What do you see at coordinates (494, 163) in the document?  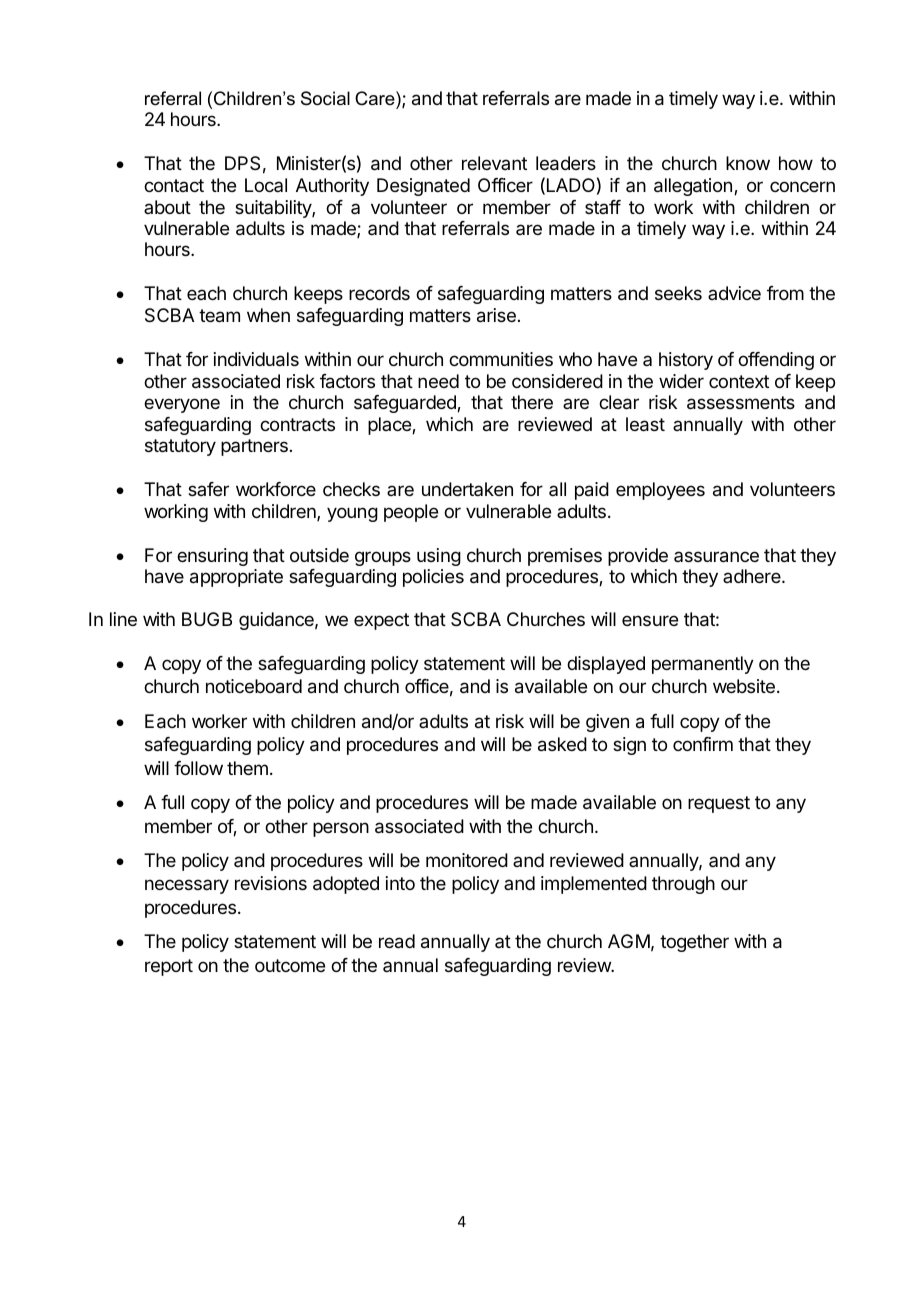 I see `relevant` at bounding box center [494, 163].
